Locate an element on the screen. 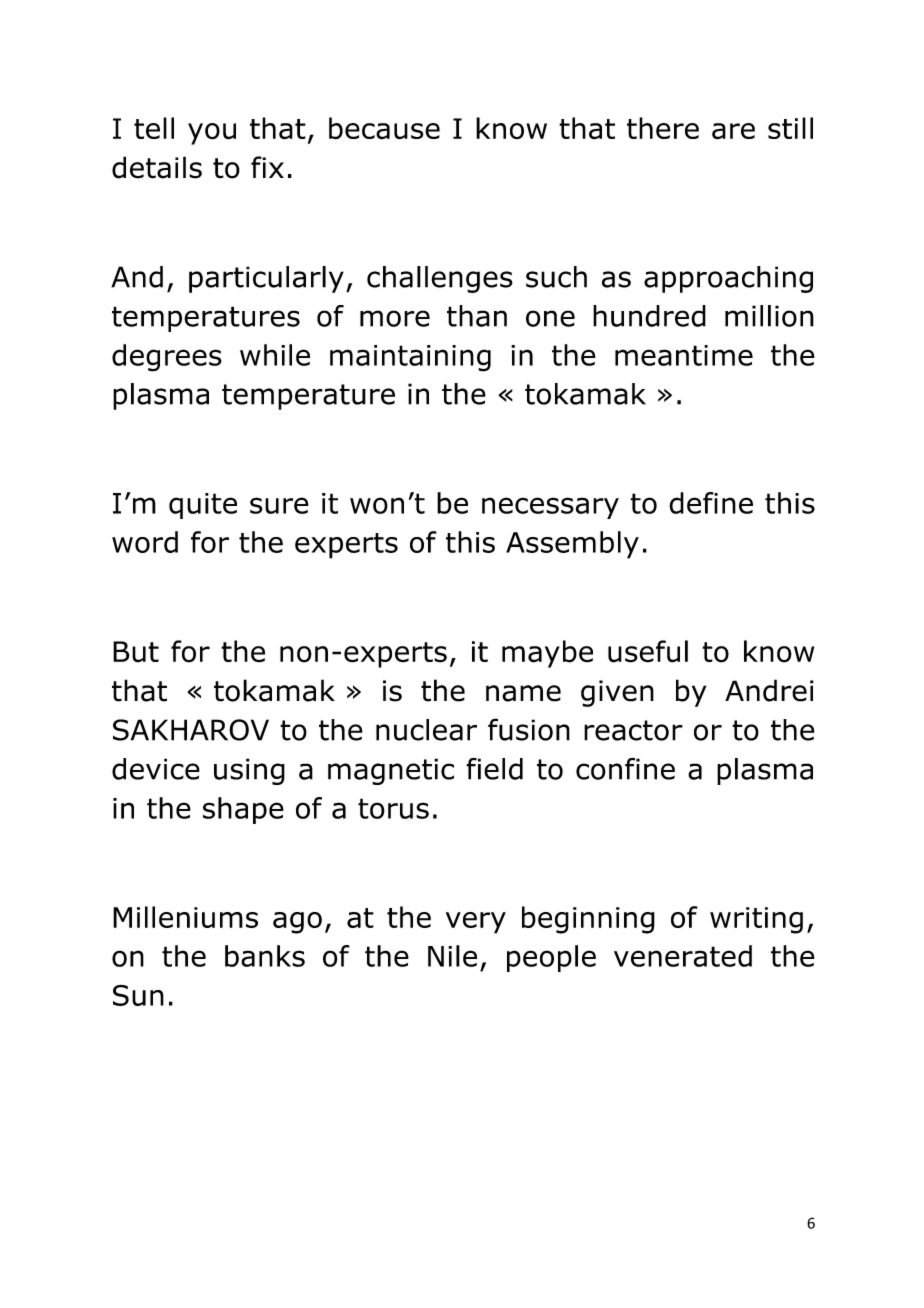  using is located at coordinates (249, 771).
